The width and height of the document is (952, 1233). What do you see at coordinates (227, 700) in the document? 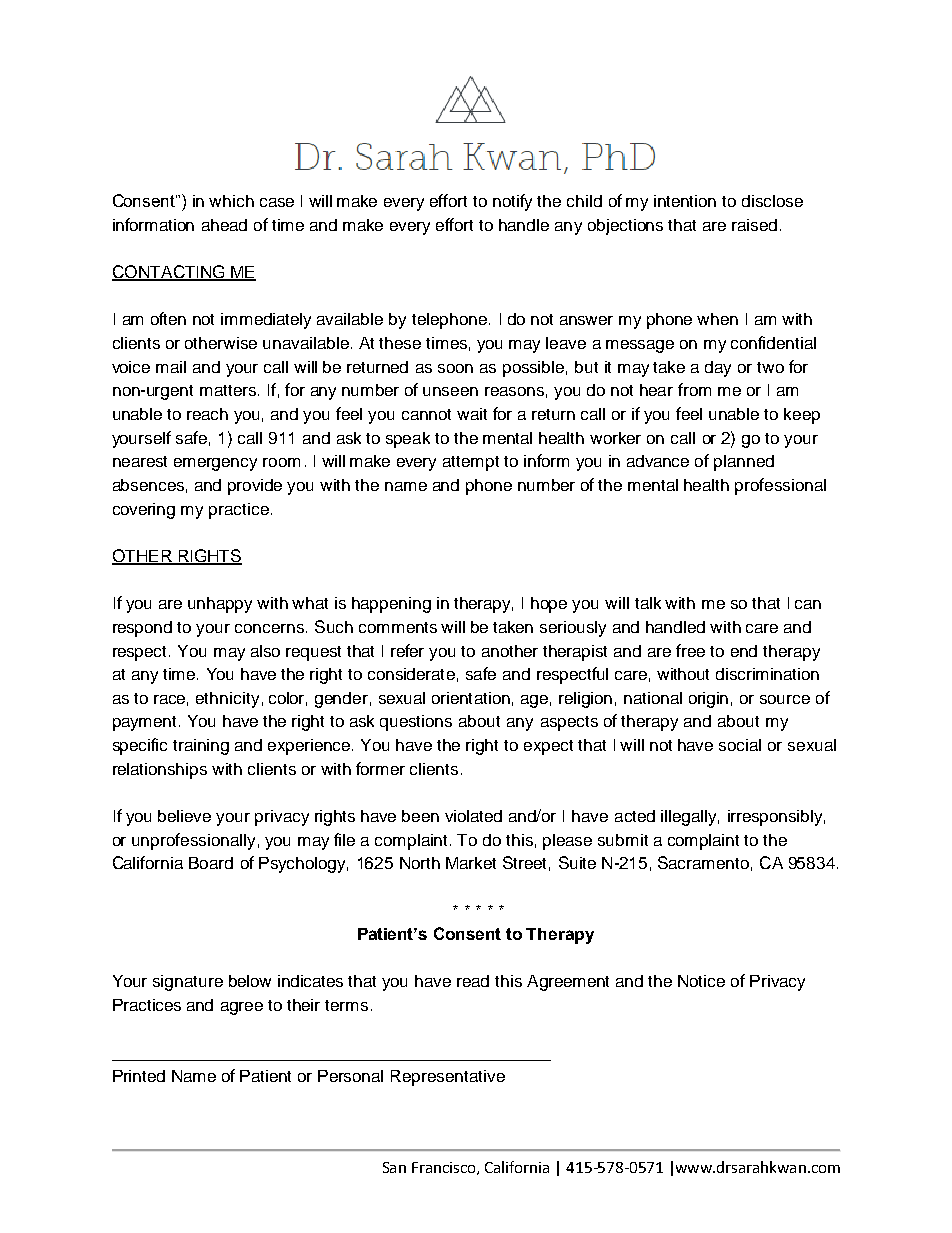
I see `ethnicity` at bounding box center [227, 700].
